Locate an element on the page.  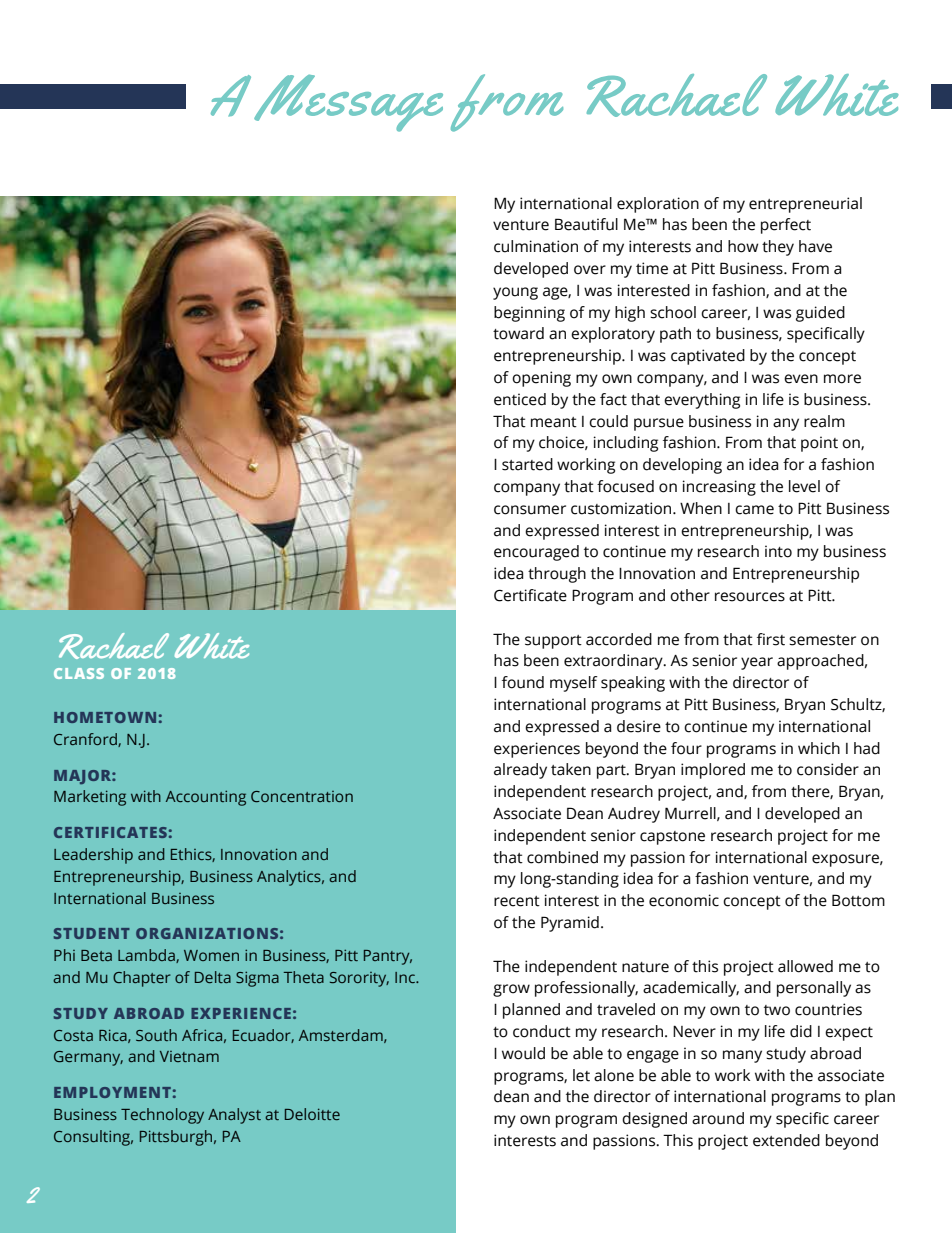
economic is located at coordinates (684, 900).
